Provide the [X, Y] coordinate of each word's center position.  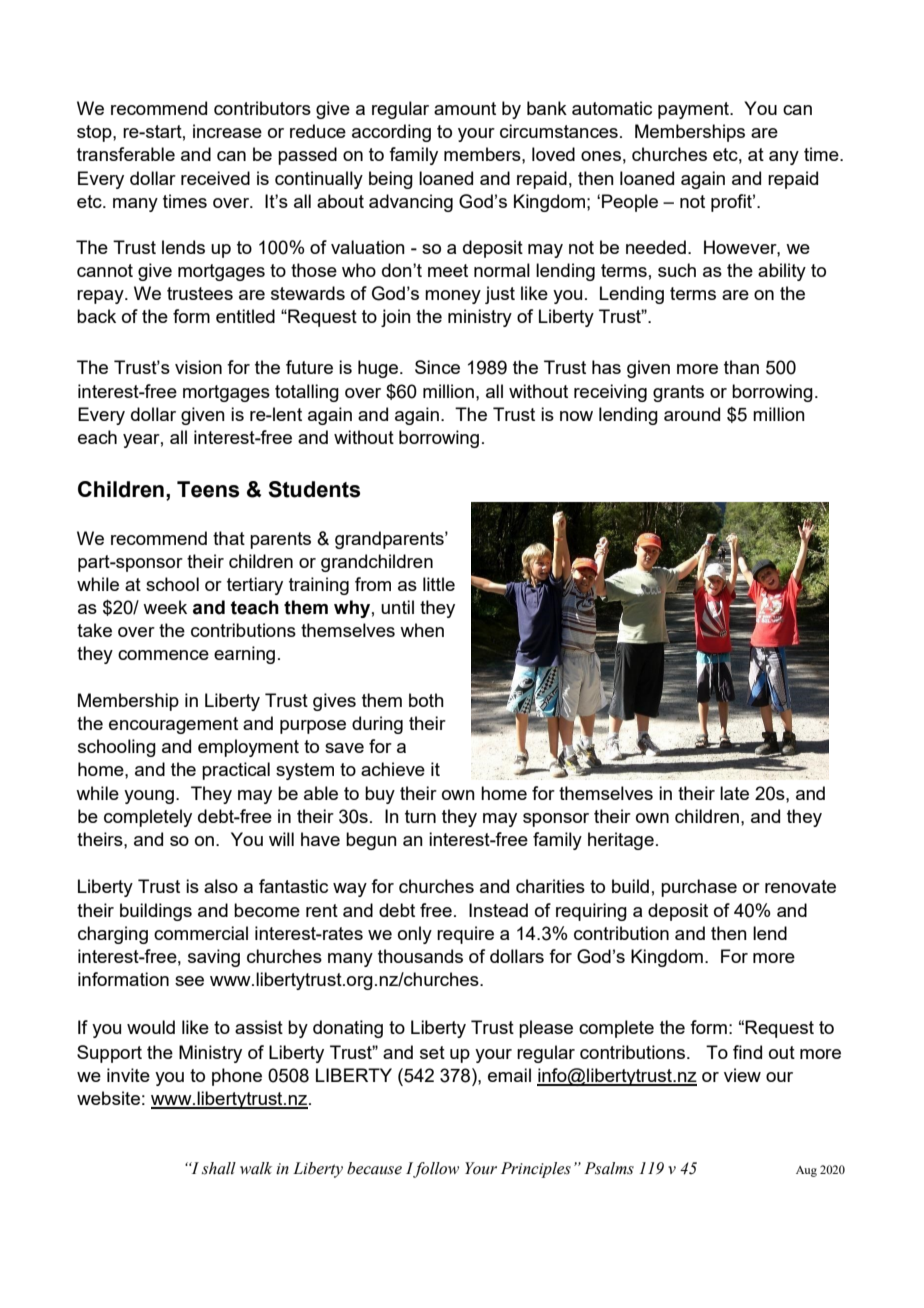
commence [163, 655]
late [734, 793]
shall [219, 1168]
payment [694, 110]
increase [227, 131]
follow [436, 1170]
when [422, 630]
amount [465, 108]
